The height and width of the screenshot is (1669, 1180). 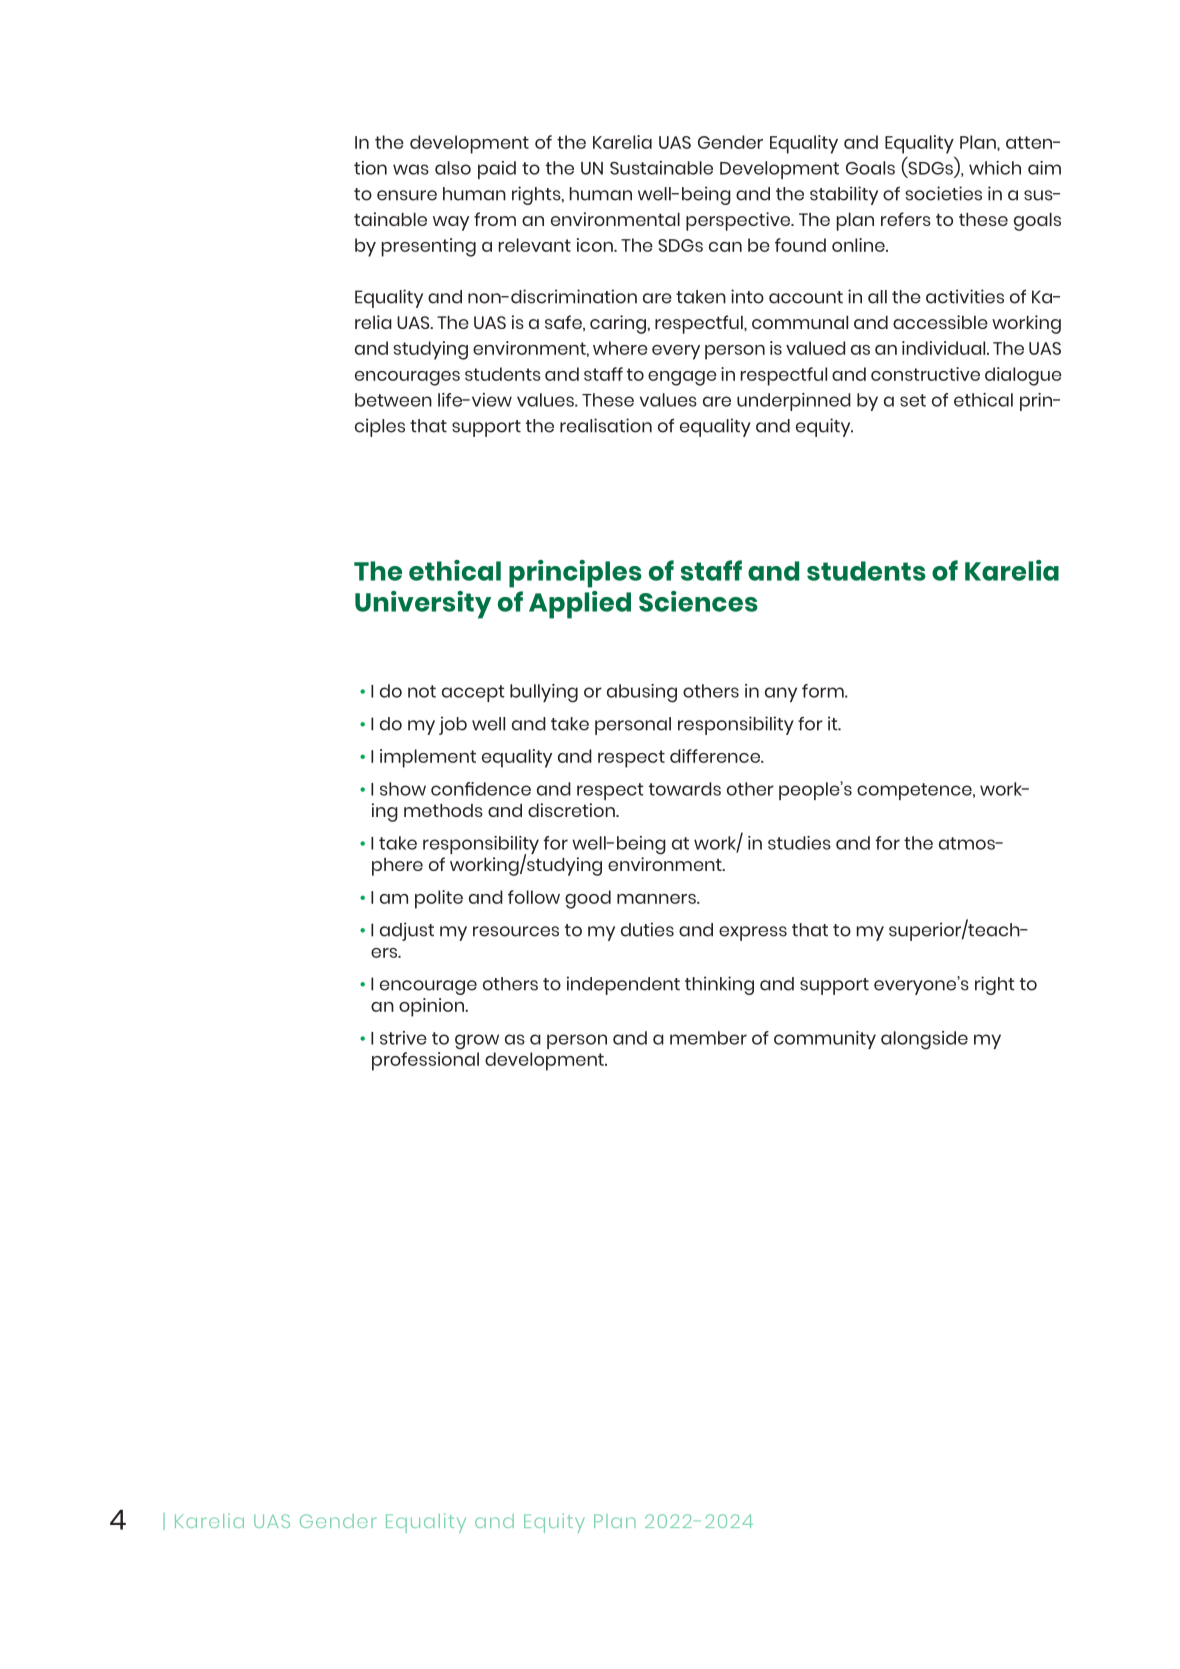 I want to click on grow, so click(x=477, y=1042).
